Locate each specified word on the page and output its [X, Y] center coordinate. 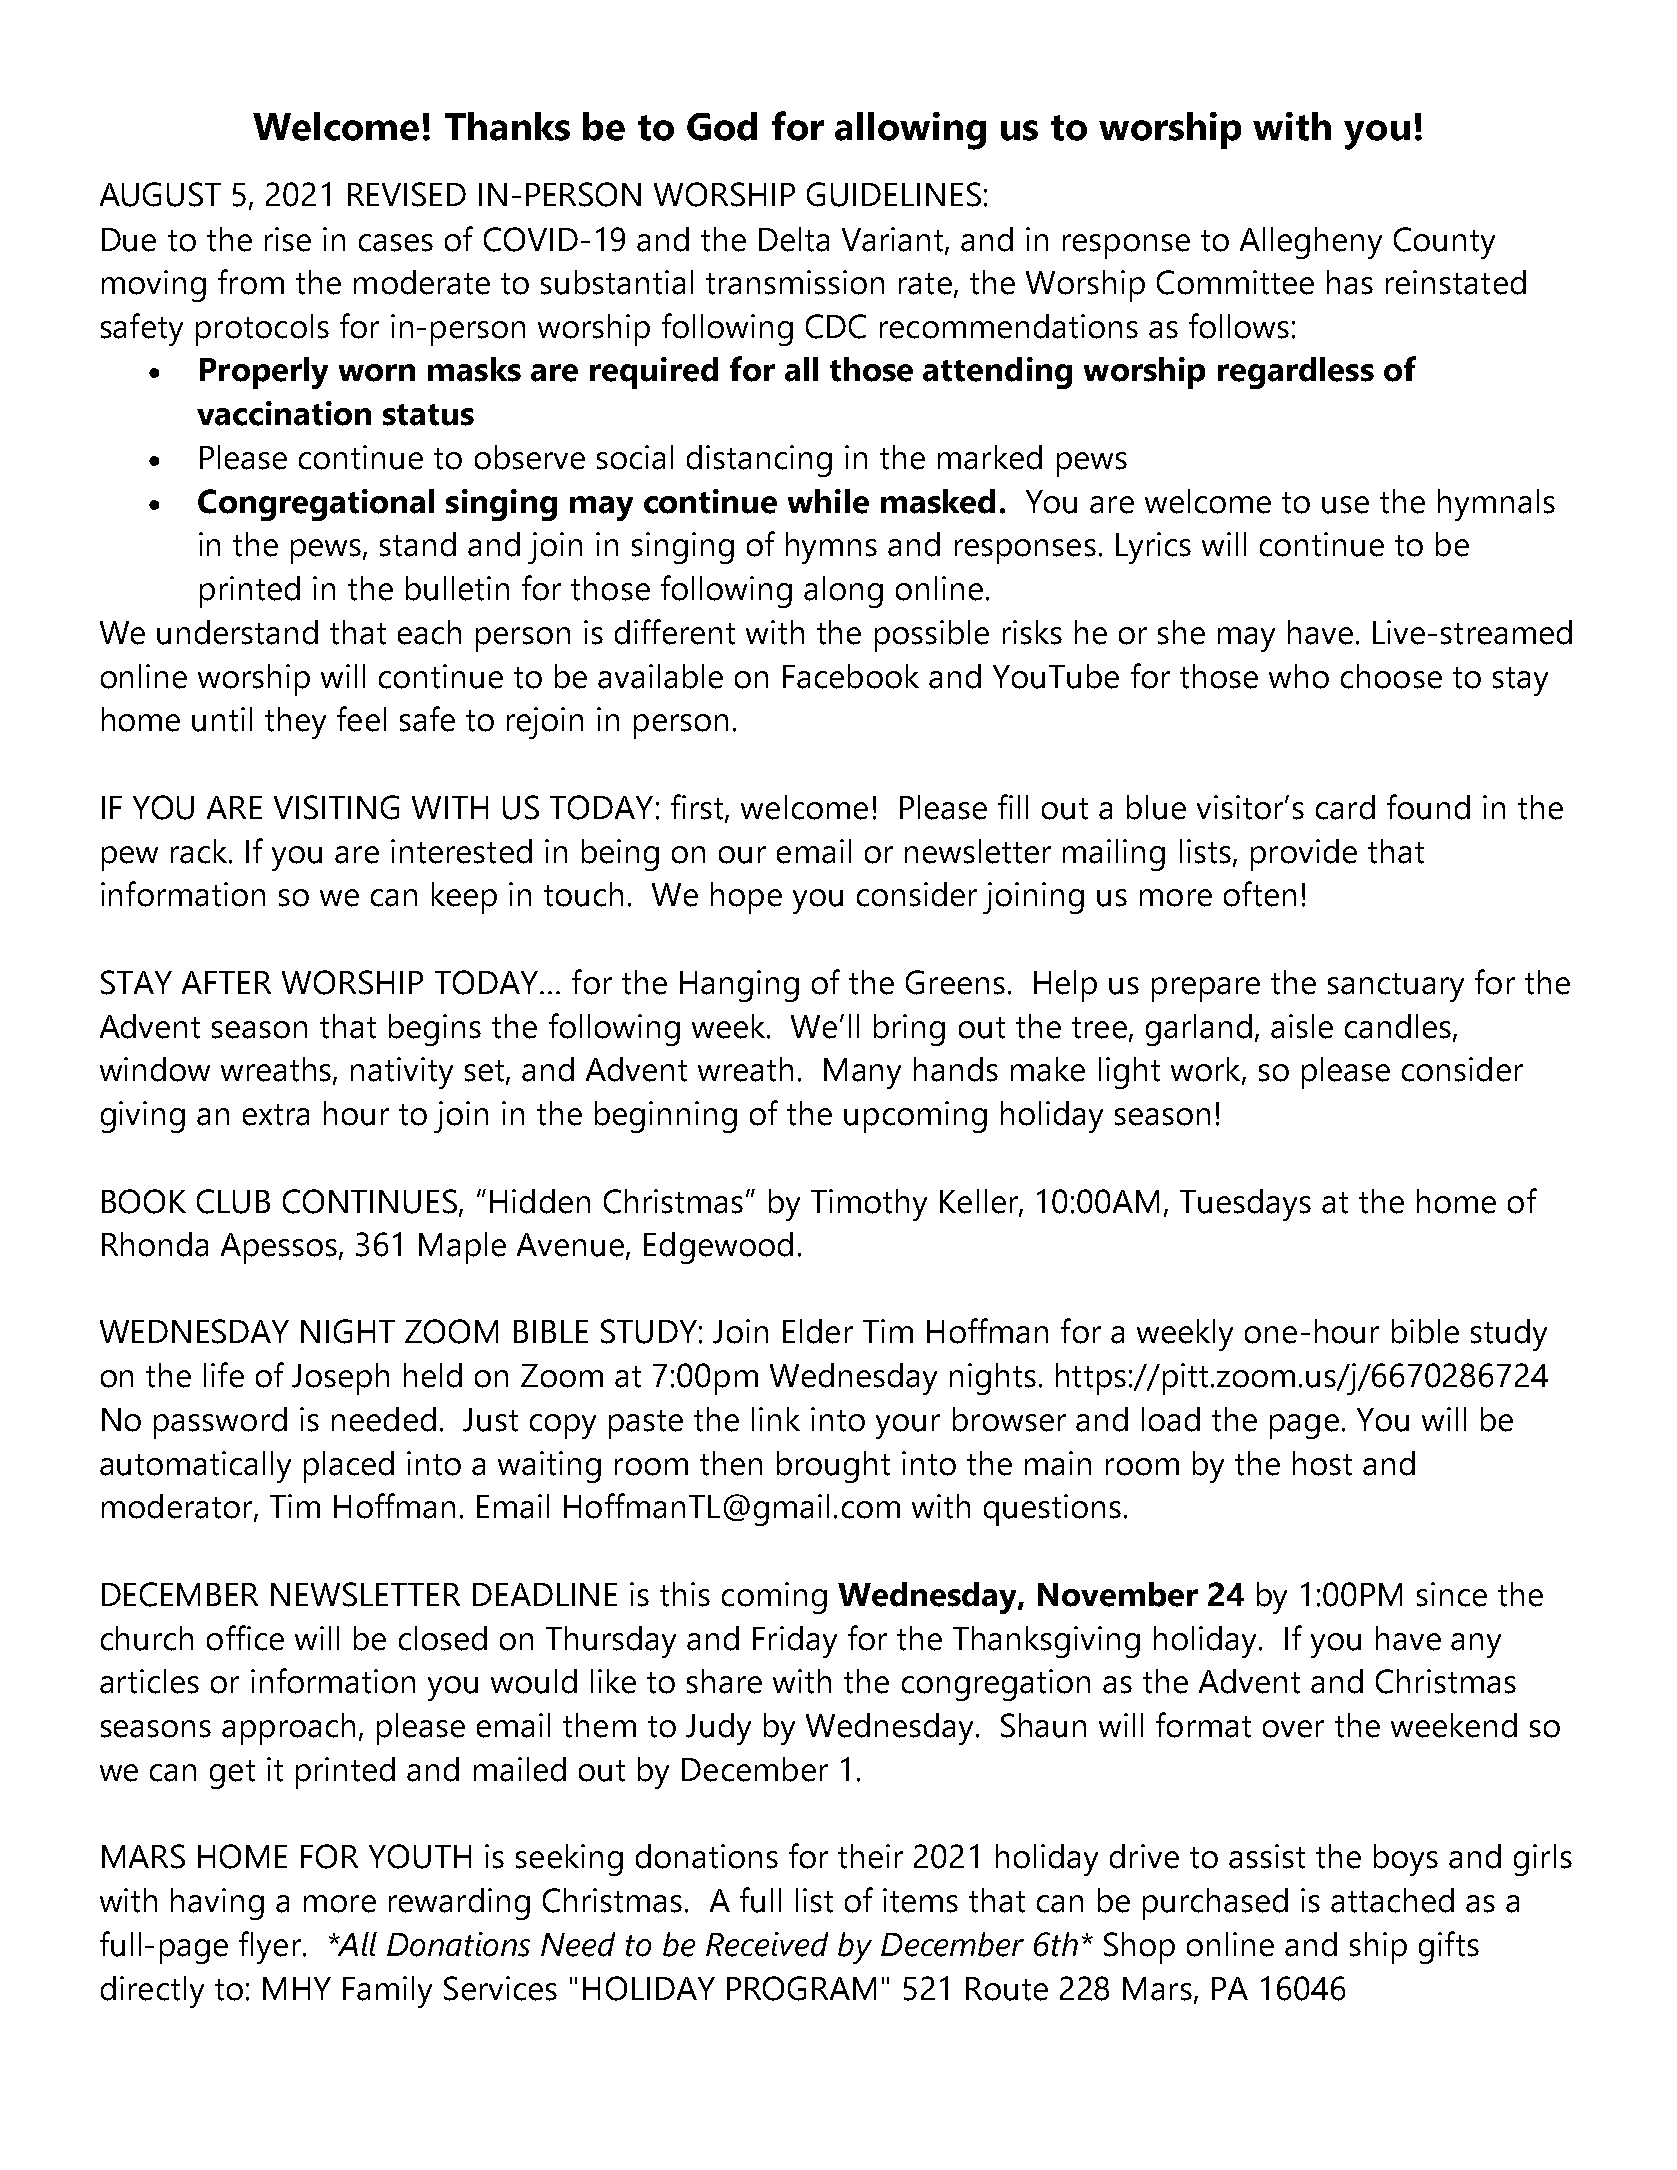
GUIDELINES [894, 194]
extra [276, 1115]
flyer [270, 1947]
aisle [1302, 1026]
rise [288, 239]
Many [862, 1073]
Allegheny [1311, 243]
